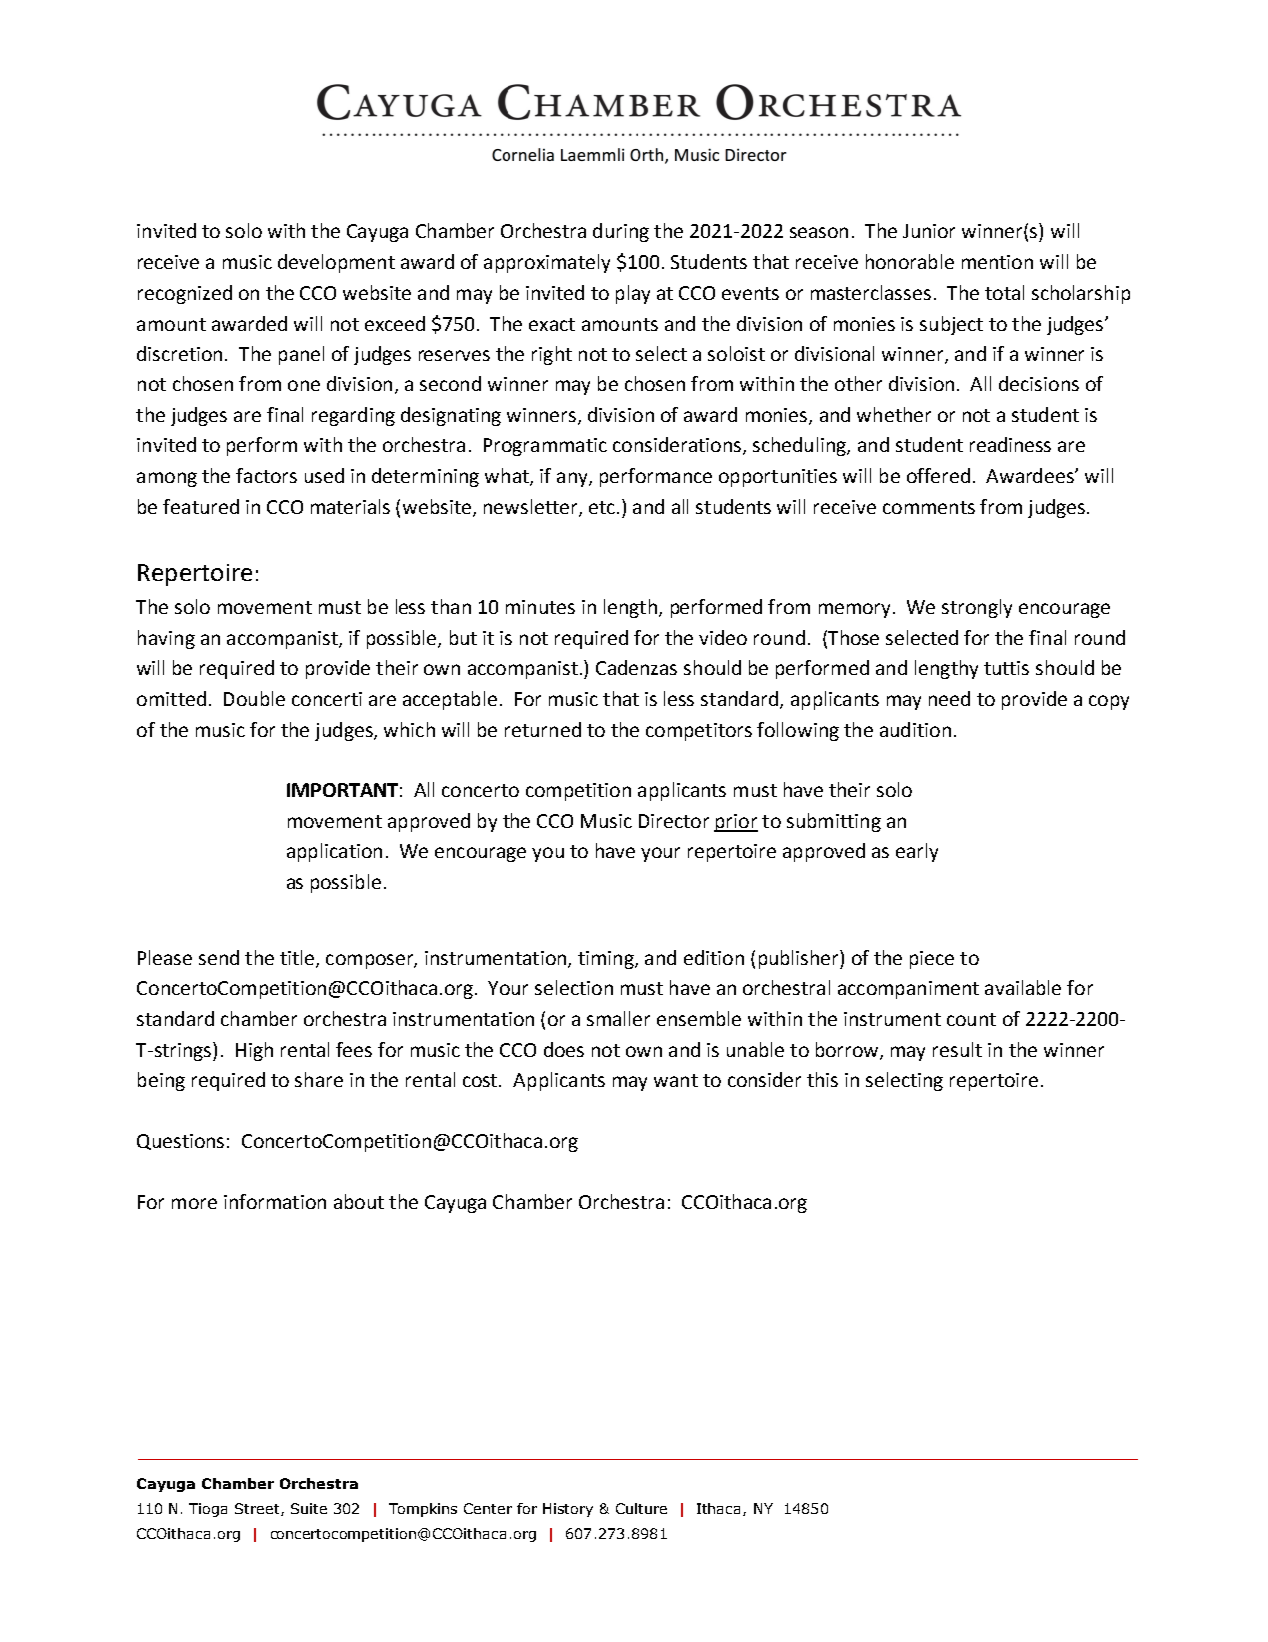  Describe the element at coordinates (997, 262) in the page. I see `mention` at that location.
